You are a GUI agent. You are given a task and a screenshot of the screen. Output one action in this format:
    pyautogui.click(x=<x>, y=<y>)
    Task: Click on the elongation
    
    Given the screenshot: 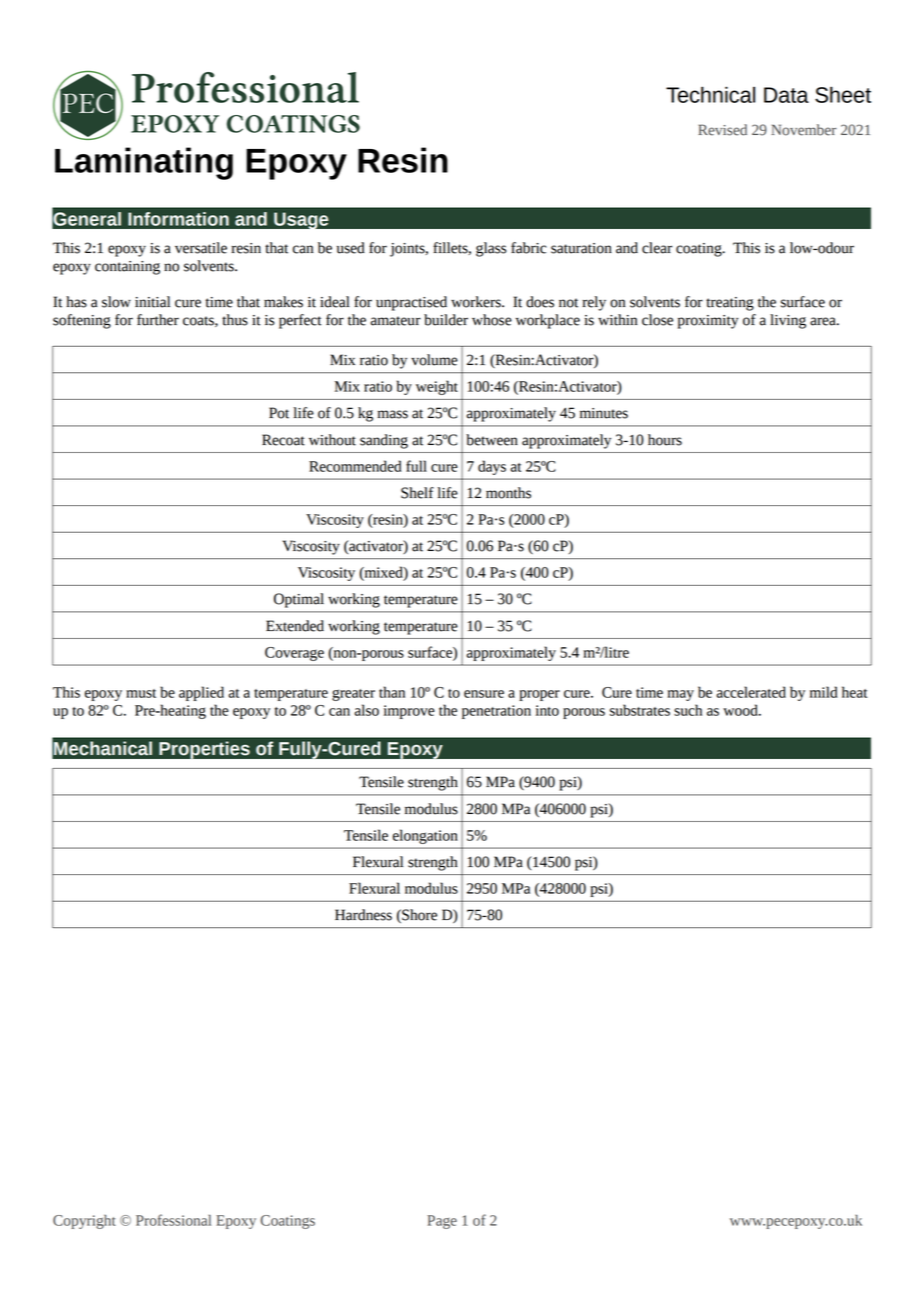 What is the action you would take?
    pyautogui.click(x=425, y=836)
